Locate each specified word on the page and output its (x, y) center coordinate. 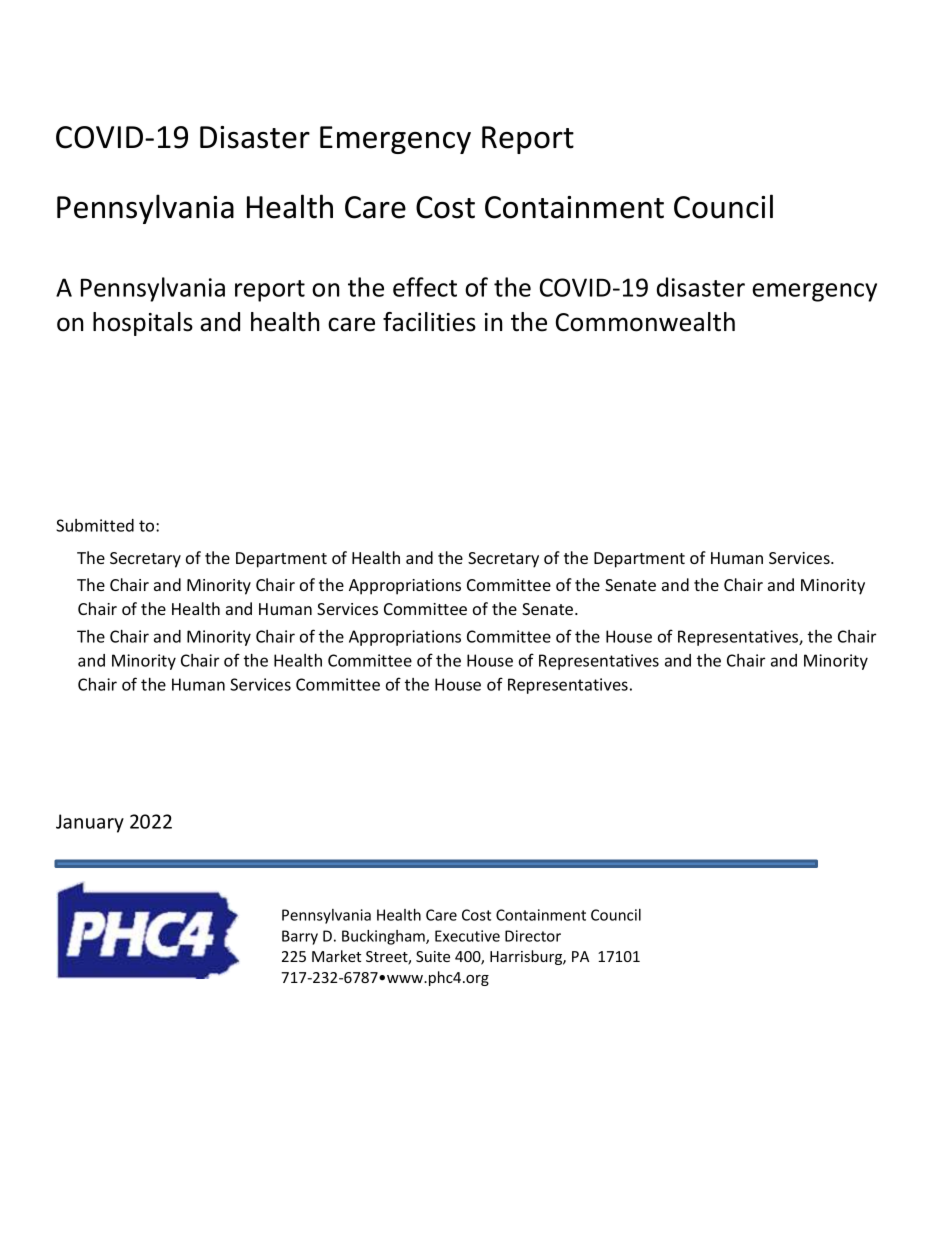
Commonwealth (645, 322)
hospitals (143, 324)
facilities (429, 322)
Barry (300, 937)
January (90, 823)
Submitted (95, 525)
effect (425, 287)
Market (336, 956)
